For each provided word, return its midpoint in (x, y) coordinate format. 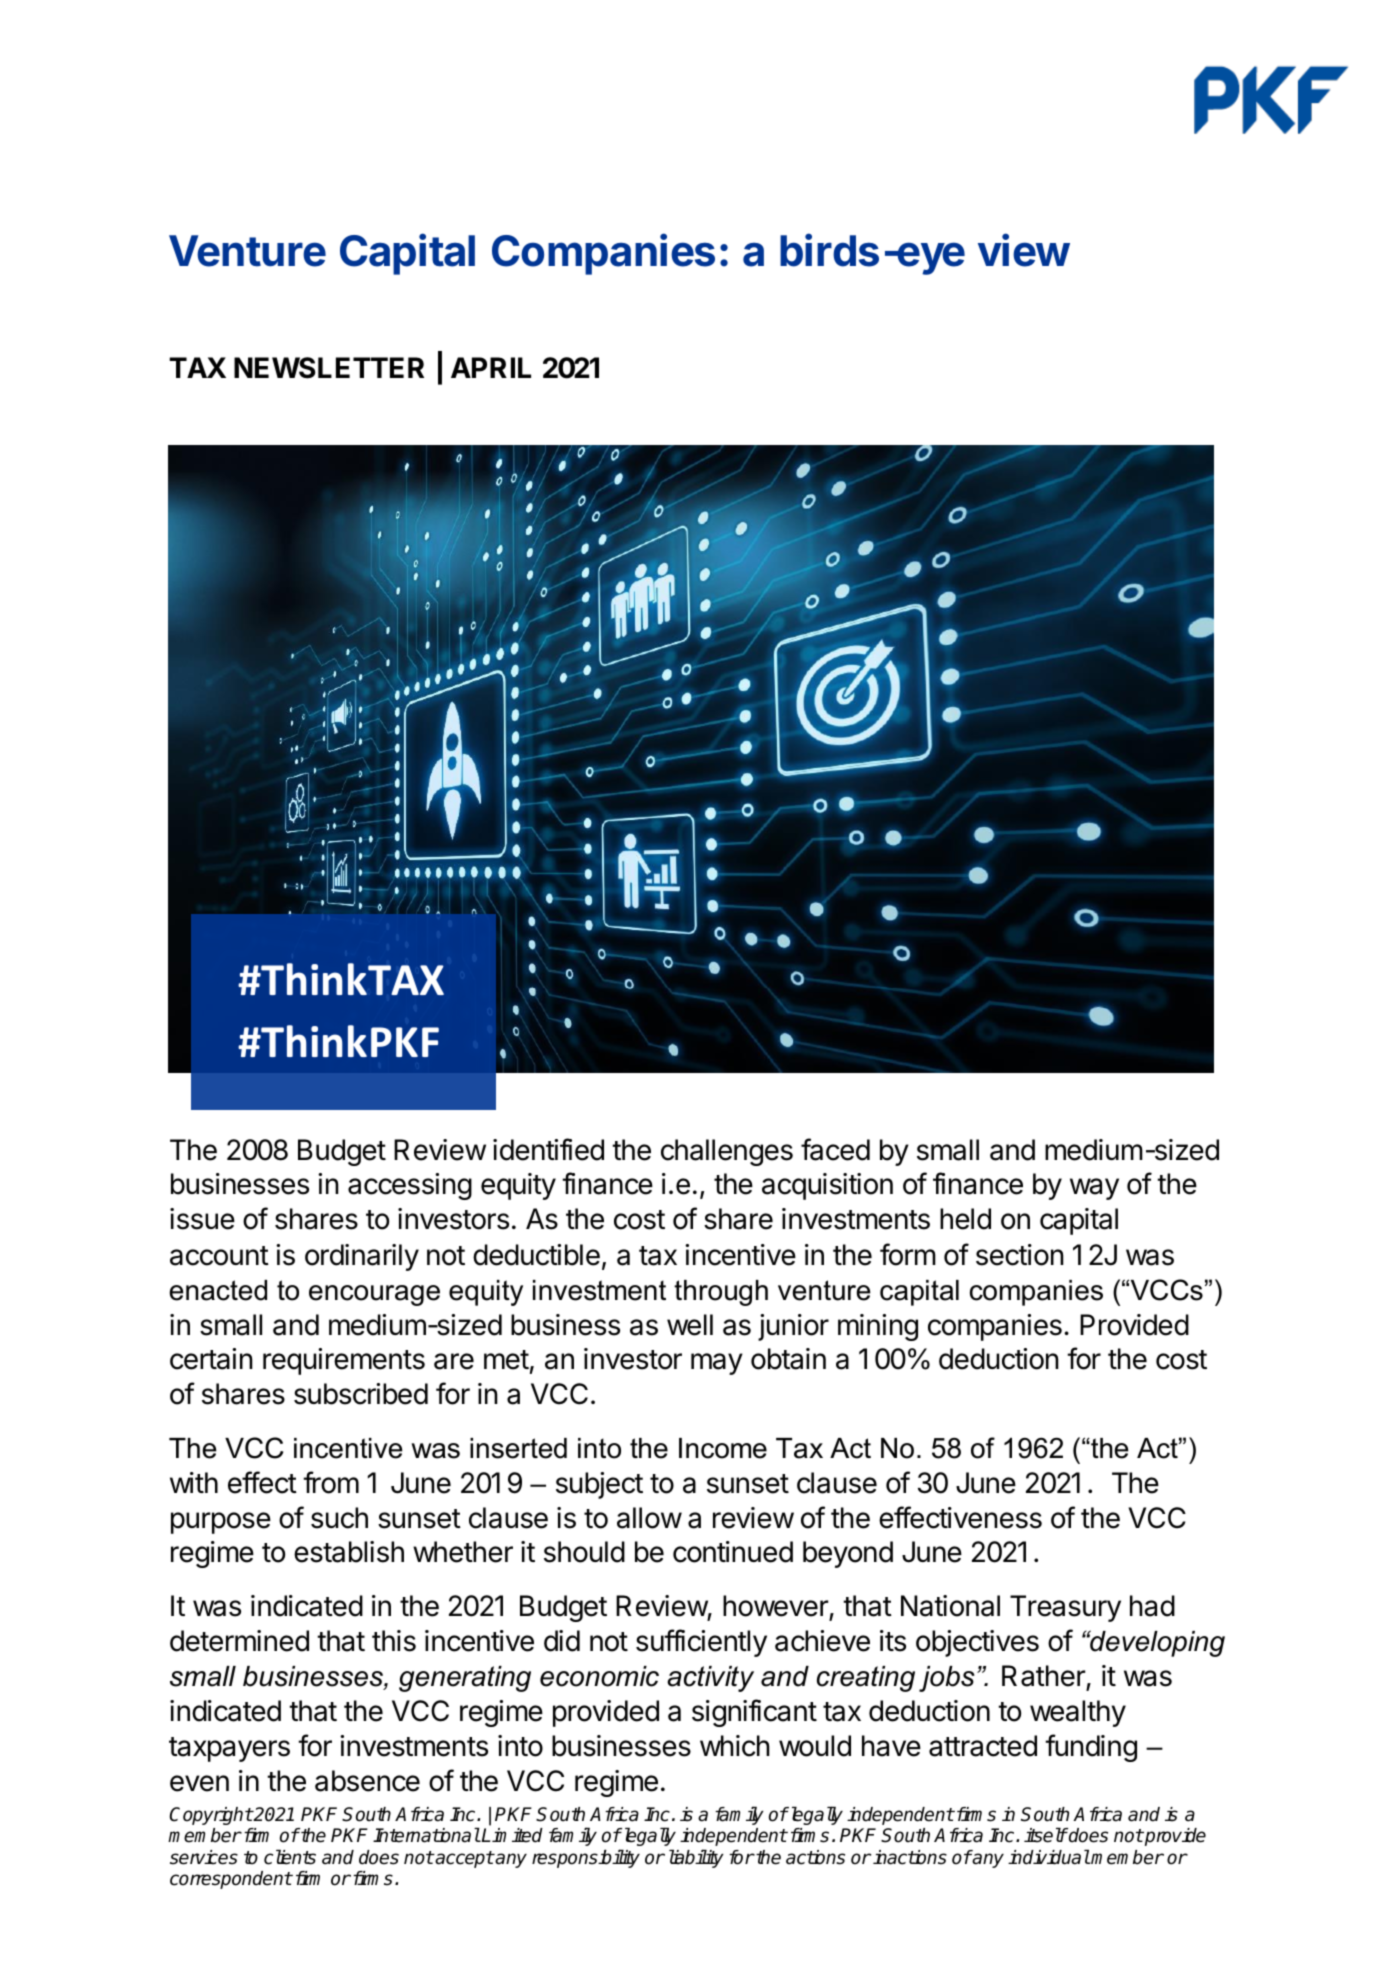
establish (349, 1552)
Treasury (1065, 1608)
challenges (727, 1152)
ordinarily (362, 1257)
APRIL (491, 367)
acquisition (827, 1186)
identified (548, 1149)
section (1020, 1255)
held (965, 1219)
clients (290, 1857)
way (1094, 1189)
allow (649, 1518)
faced (835, 1149)
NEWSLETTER (329, 368)
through (721, 1293)
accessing (410, 1186)
